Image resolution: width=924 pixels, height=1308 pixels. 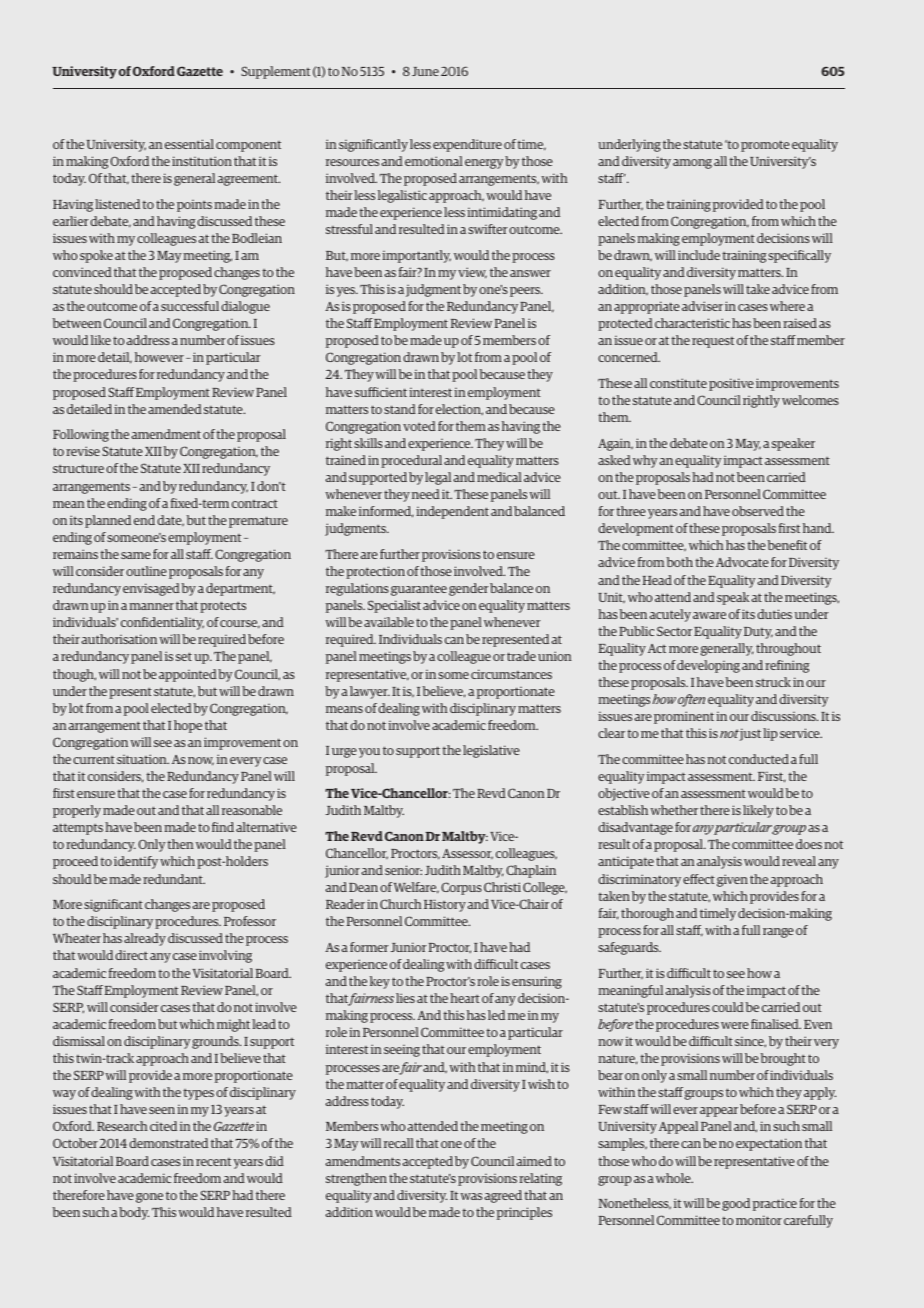 I want to click on identify, so click(x=136, y=862).
